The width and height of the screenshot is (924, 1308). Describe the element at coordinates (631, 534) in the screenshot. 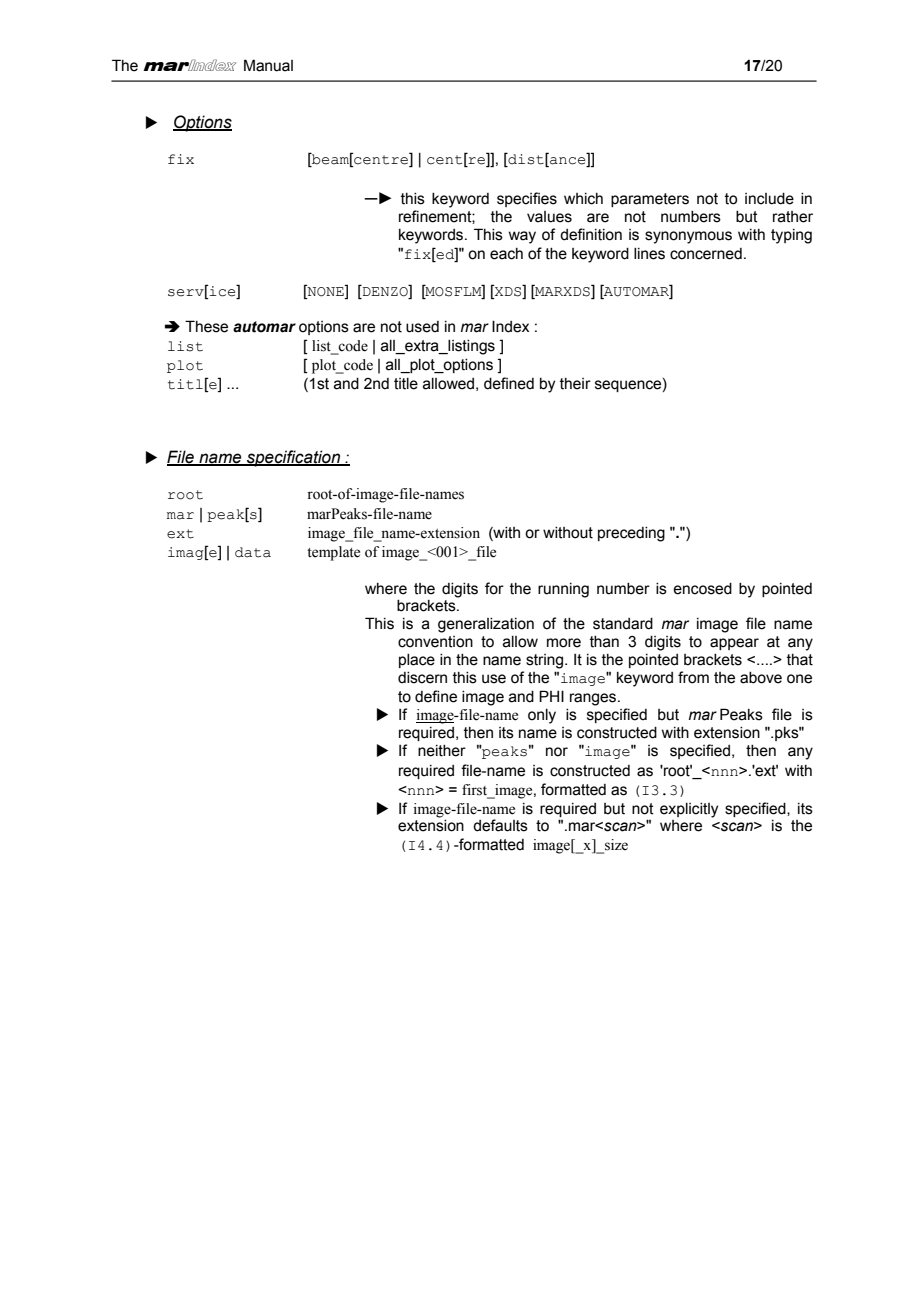

I see `preceding` at that location.
